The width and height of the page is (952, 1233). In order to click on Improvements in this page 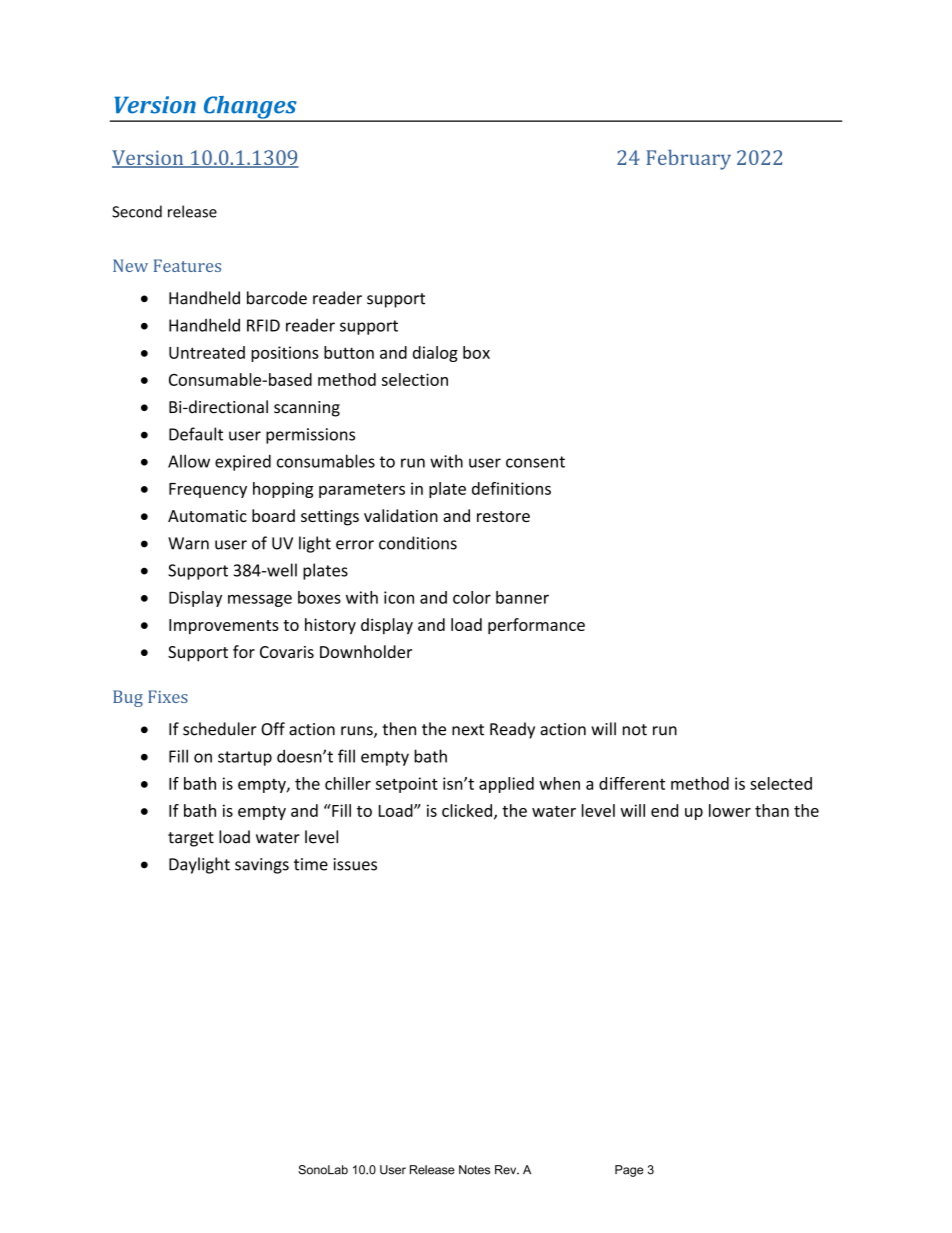, I will do `click(224, 626)`.
